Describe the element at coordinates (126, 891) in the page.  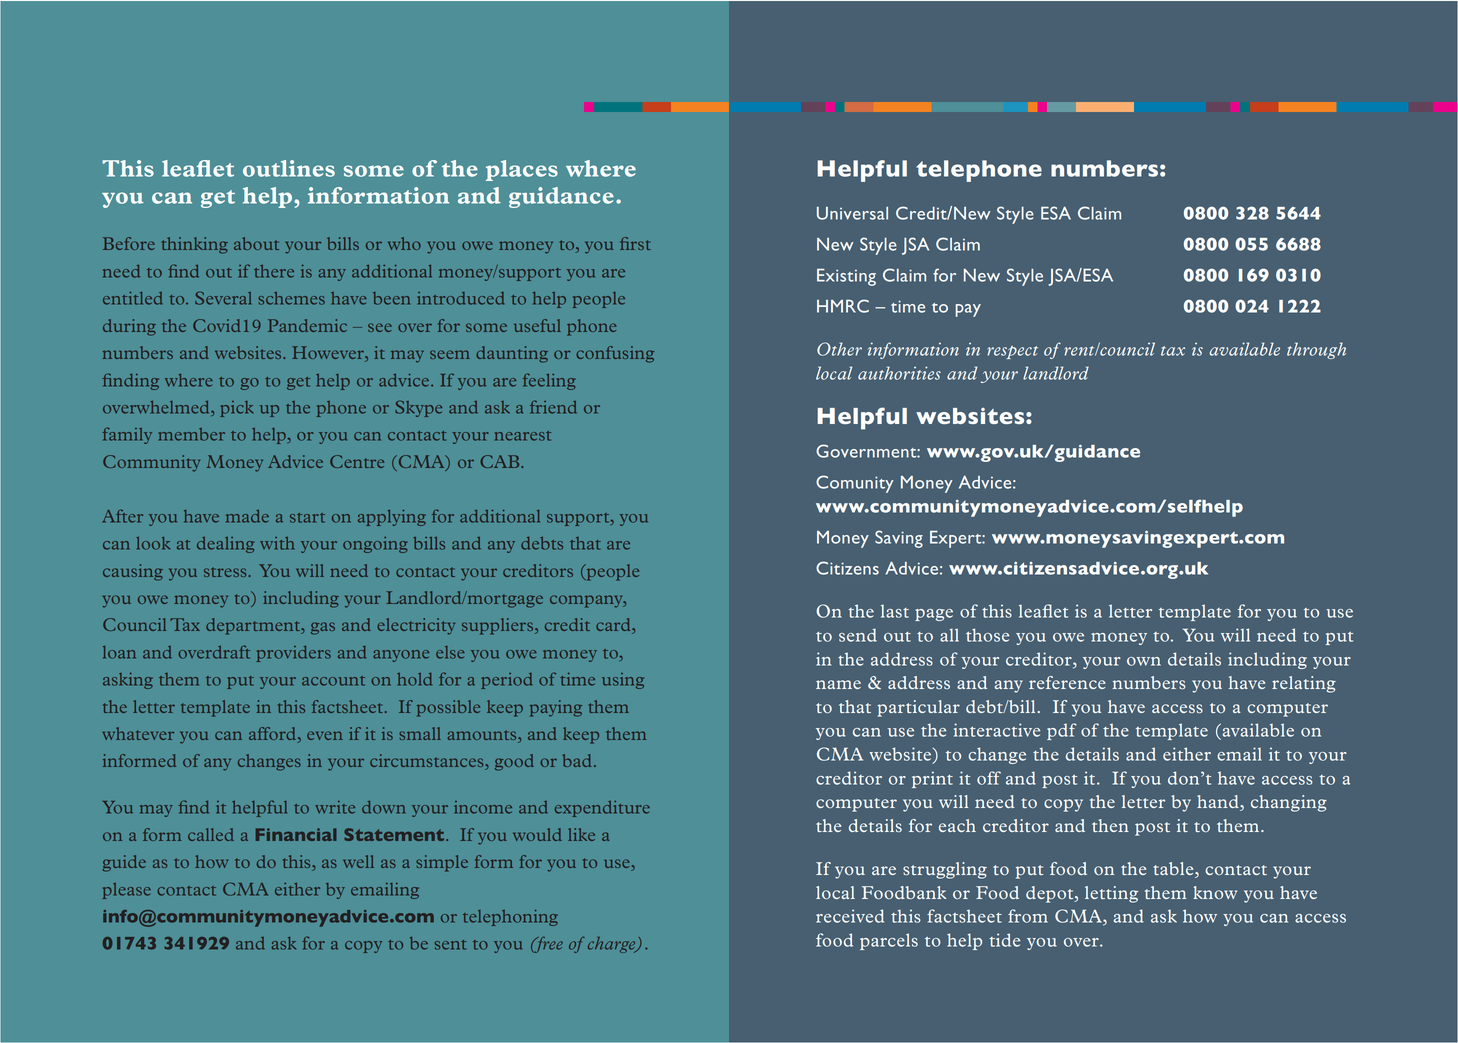
I see `please` at that location.
